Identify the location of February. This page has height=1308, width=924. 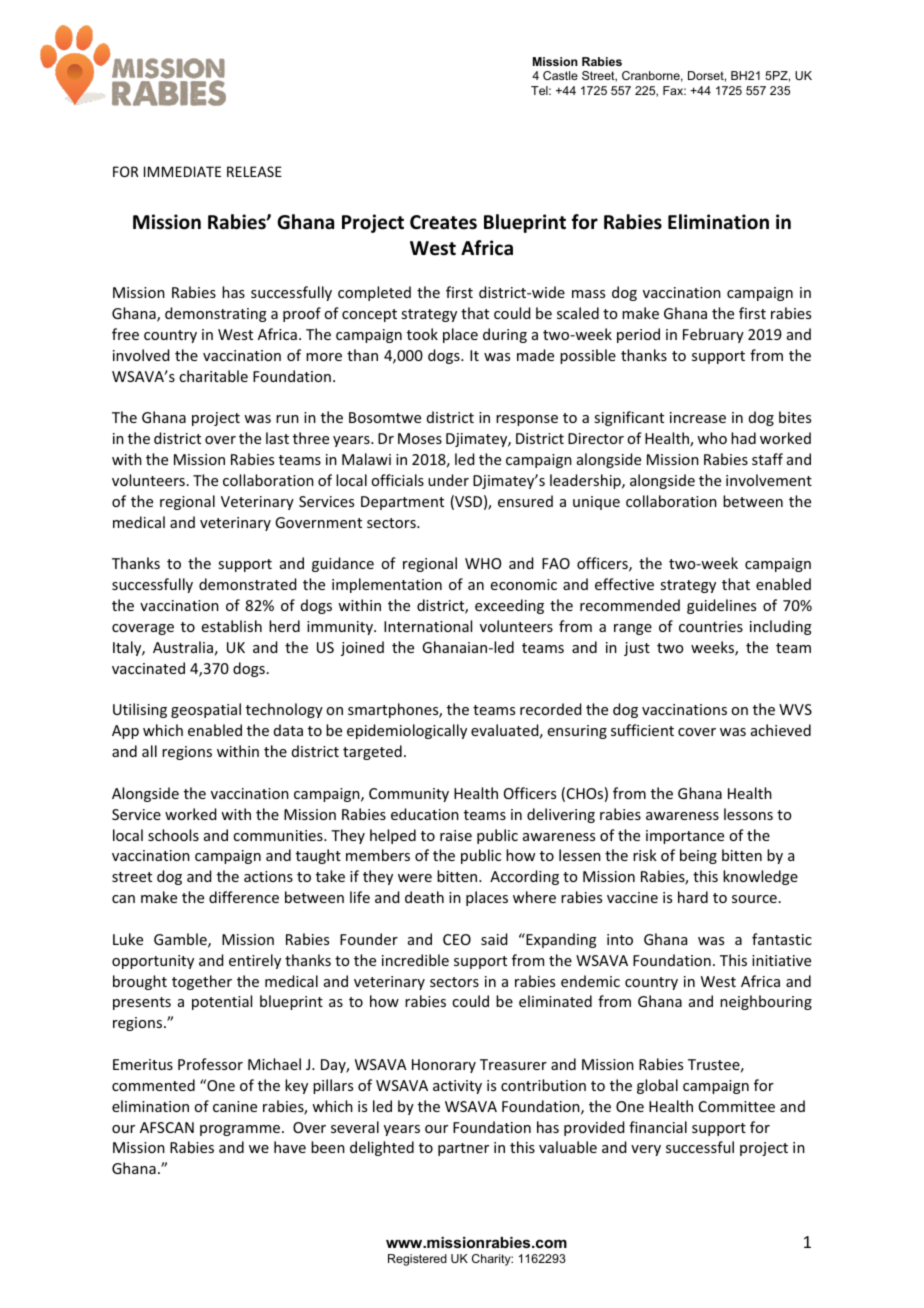
(713, 335).
